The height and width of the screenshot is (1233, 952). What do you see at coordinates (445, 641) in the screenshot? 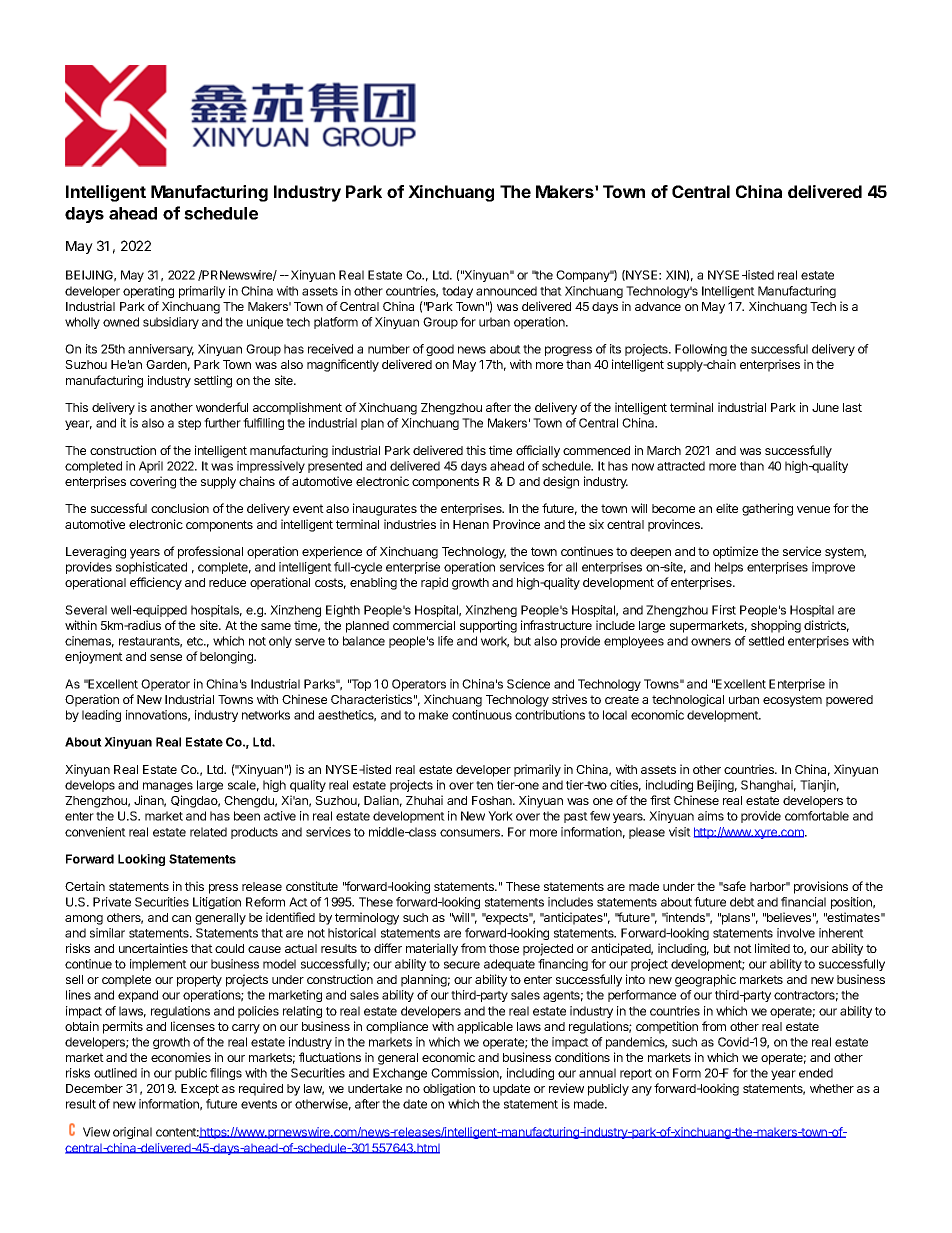
I see `life` at bounding box center [445, 641].
